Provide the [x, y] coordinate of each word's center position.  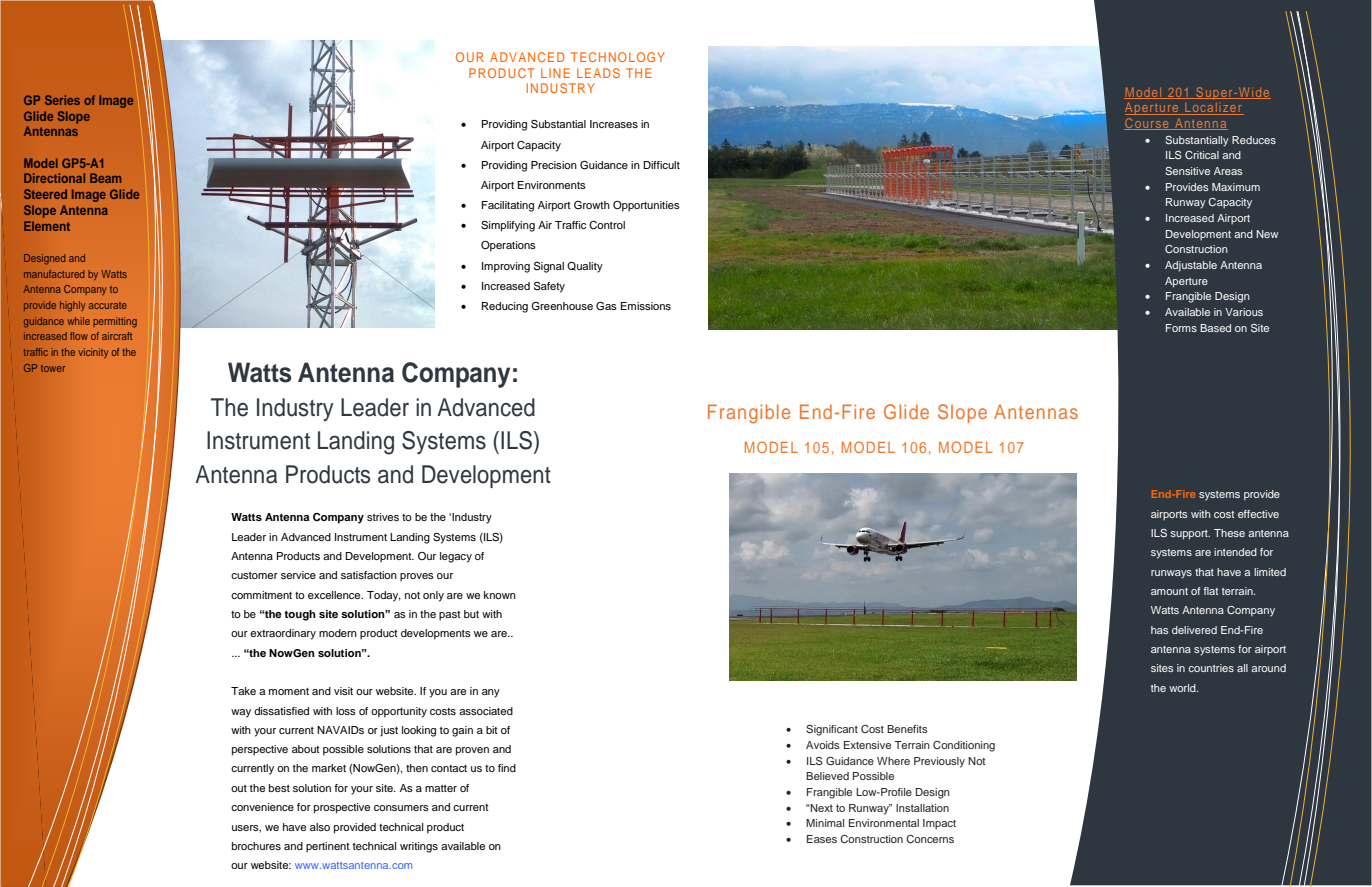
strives [383, 517]
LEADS [598, 73]
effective [1258, 514]
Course [1147, 124]
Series [62, 100]
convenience [262, 807]
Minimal [825, 823]
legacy [456, 557]
